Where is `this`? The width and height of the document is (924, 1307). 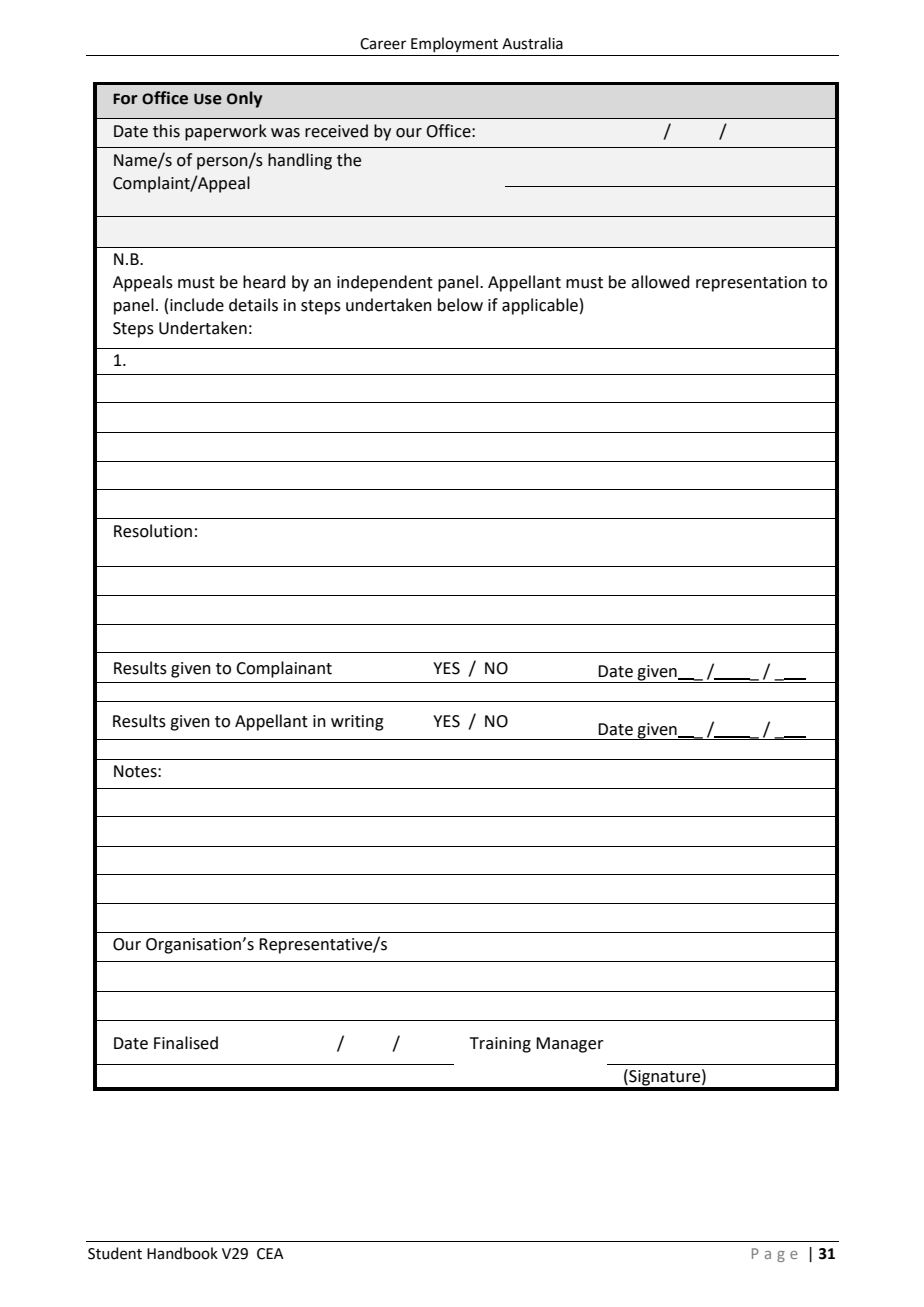 this is located at coordinates (166, 131).
